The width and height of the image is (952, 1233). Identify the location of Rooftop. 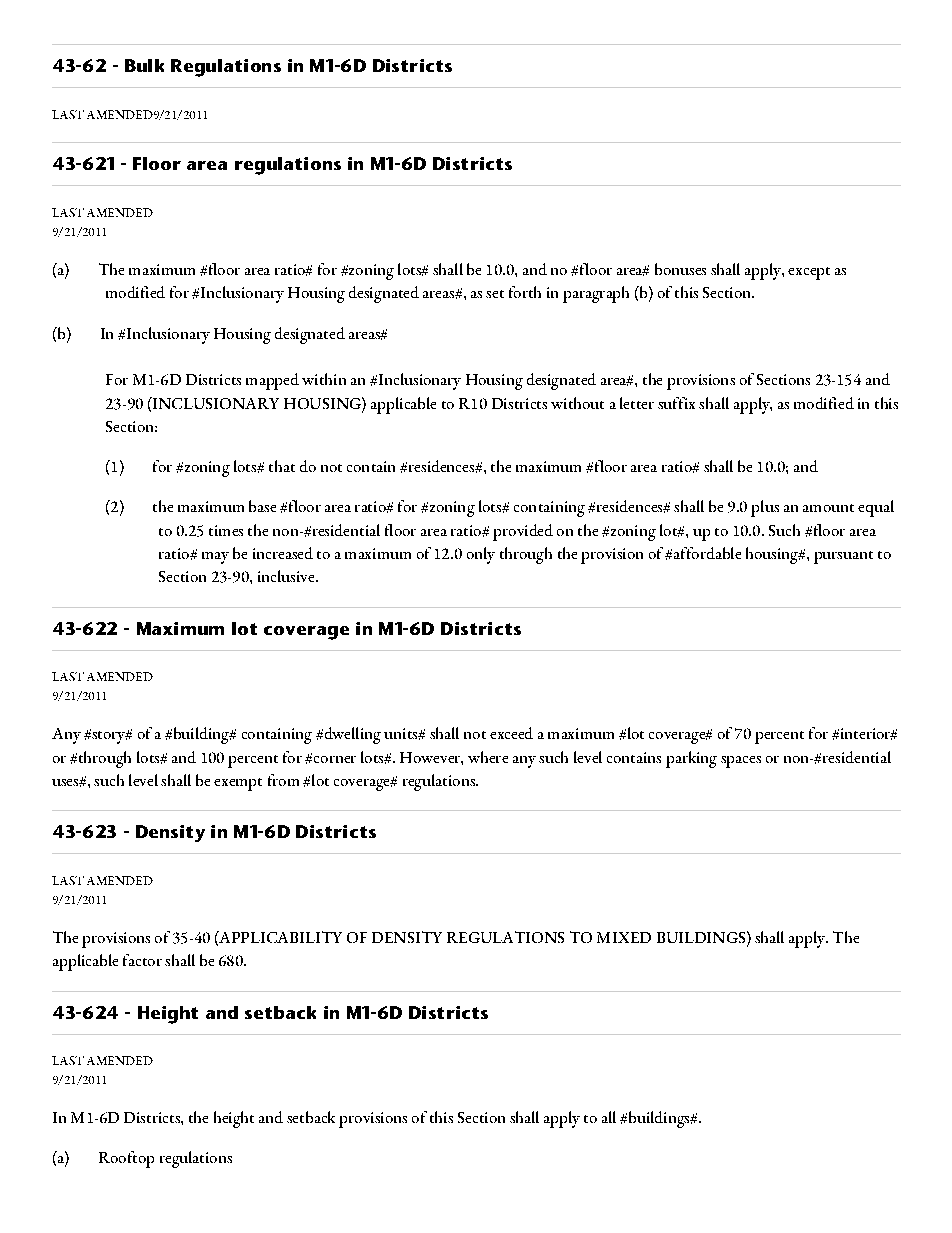
(126, 1159).
